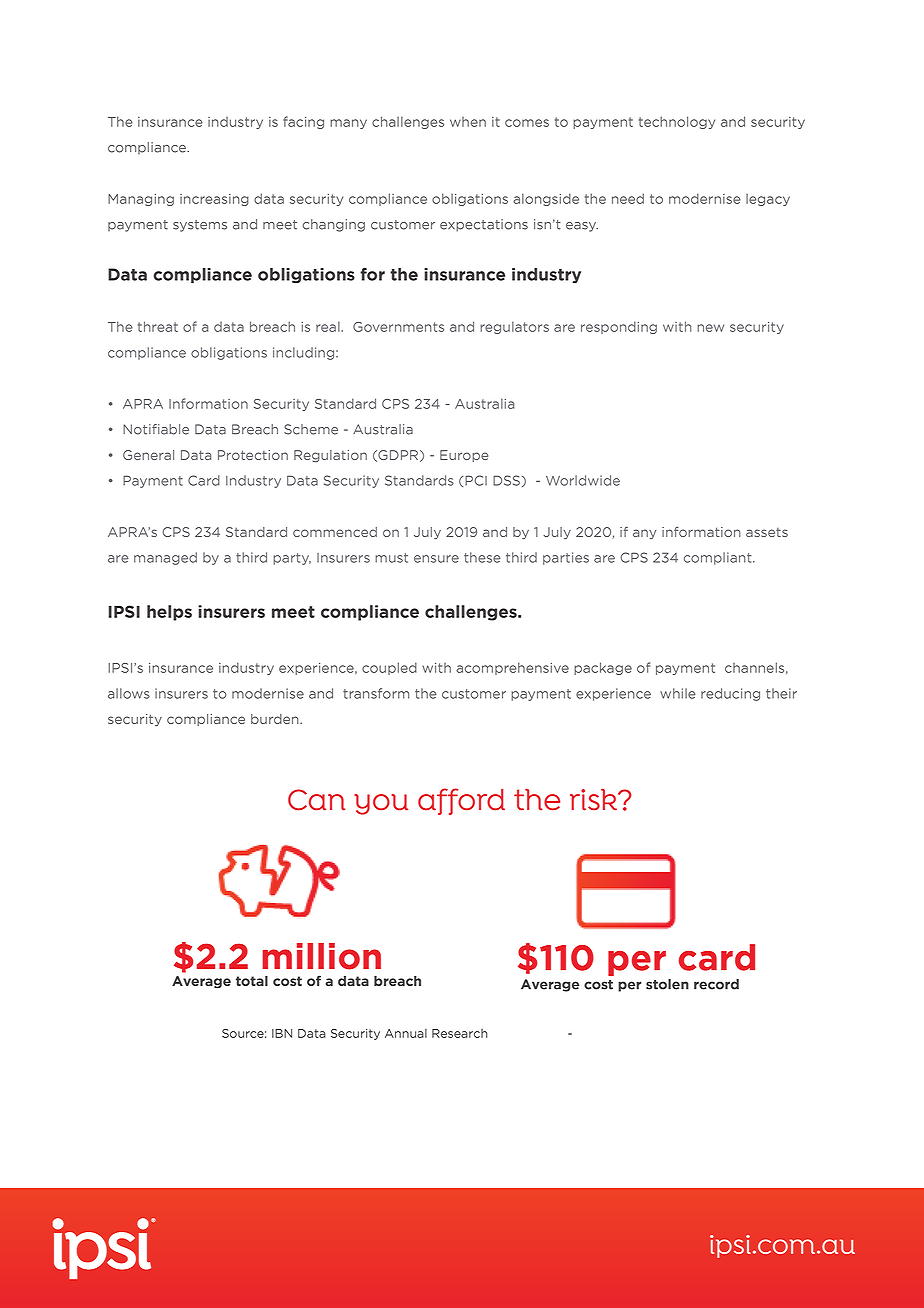 This screenshot has width=924, height=1308. What do you see at coordinates (716, 984) in the screenshot?
I see `record` at bounding box center [716, 984].
